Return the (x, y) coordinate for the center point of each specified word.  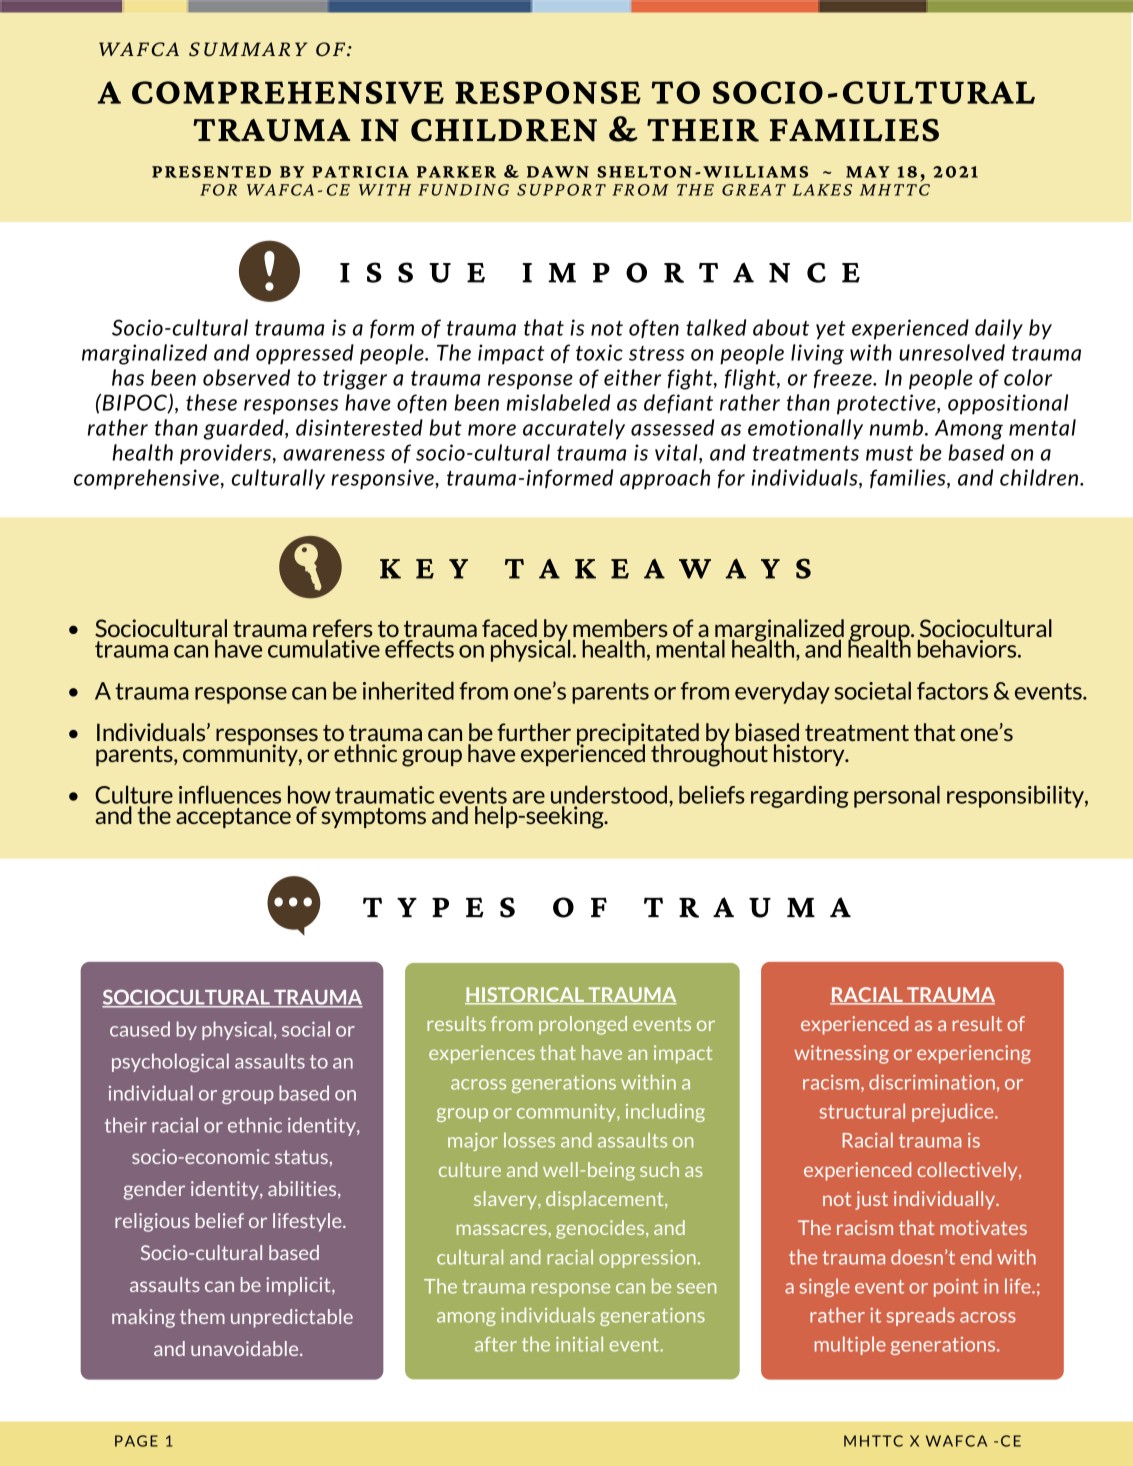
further (534, 732)
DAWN (558, 172)
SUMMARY (248, 49)
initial (579, 1344)
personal (897, 796)
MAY (868, 172)
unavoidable (246, 1348)
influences (230, 794)
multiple (850, 1345)
